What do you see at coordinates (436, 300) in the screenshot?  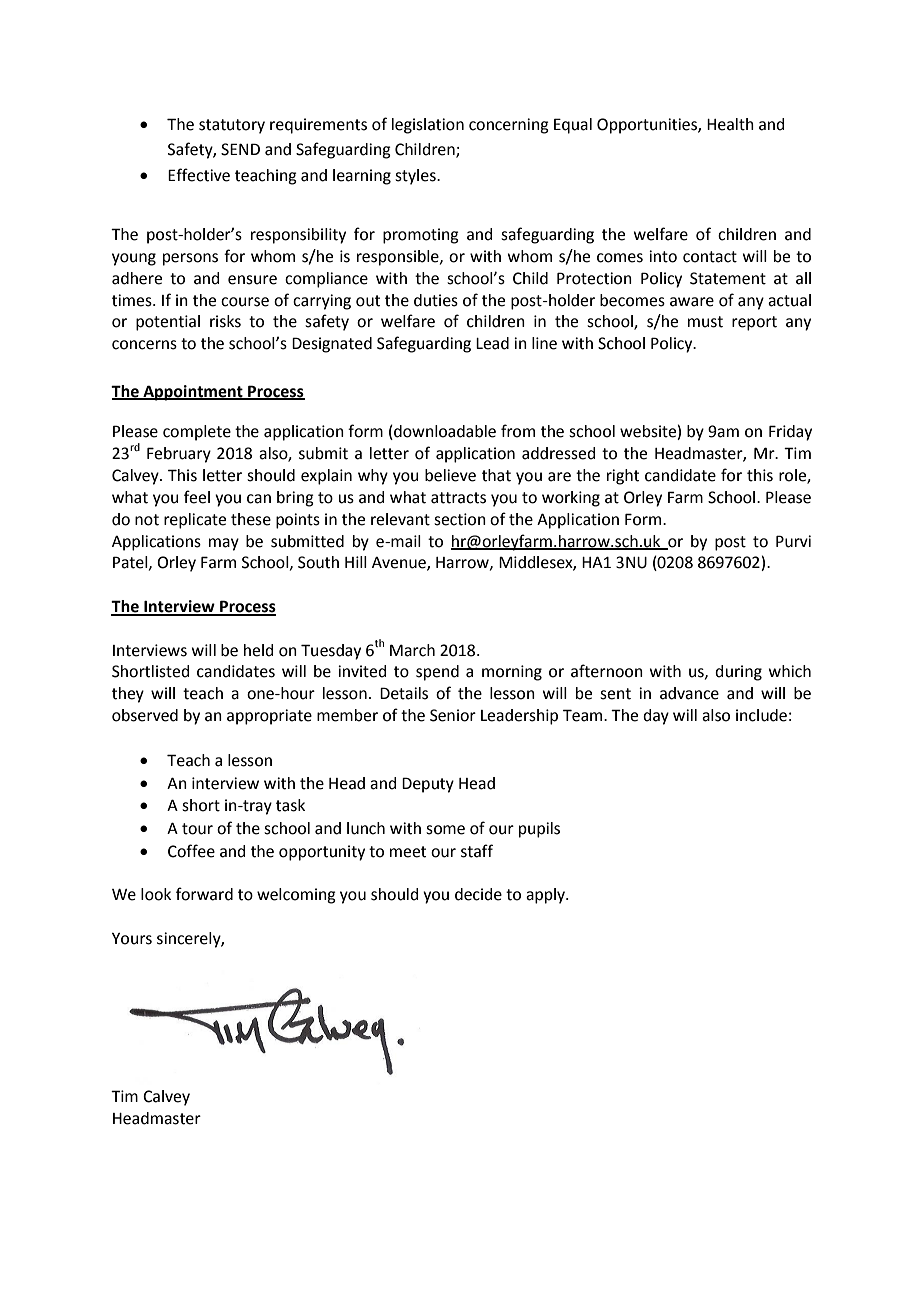 I see `duties` at bounding box center [436, 300].
